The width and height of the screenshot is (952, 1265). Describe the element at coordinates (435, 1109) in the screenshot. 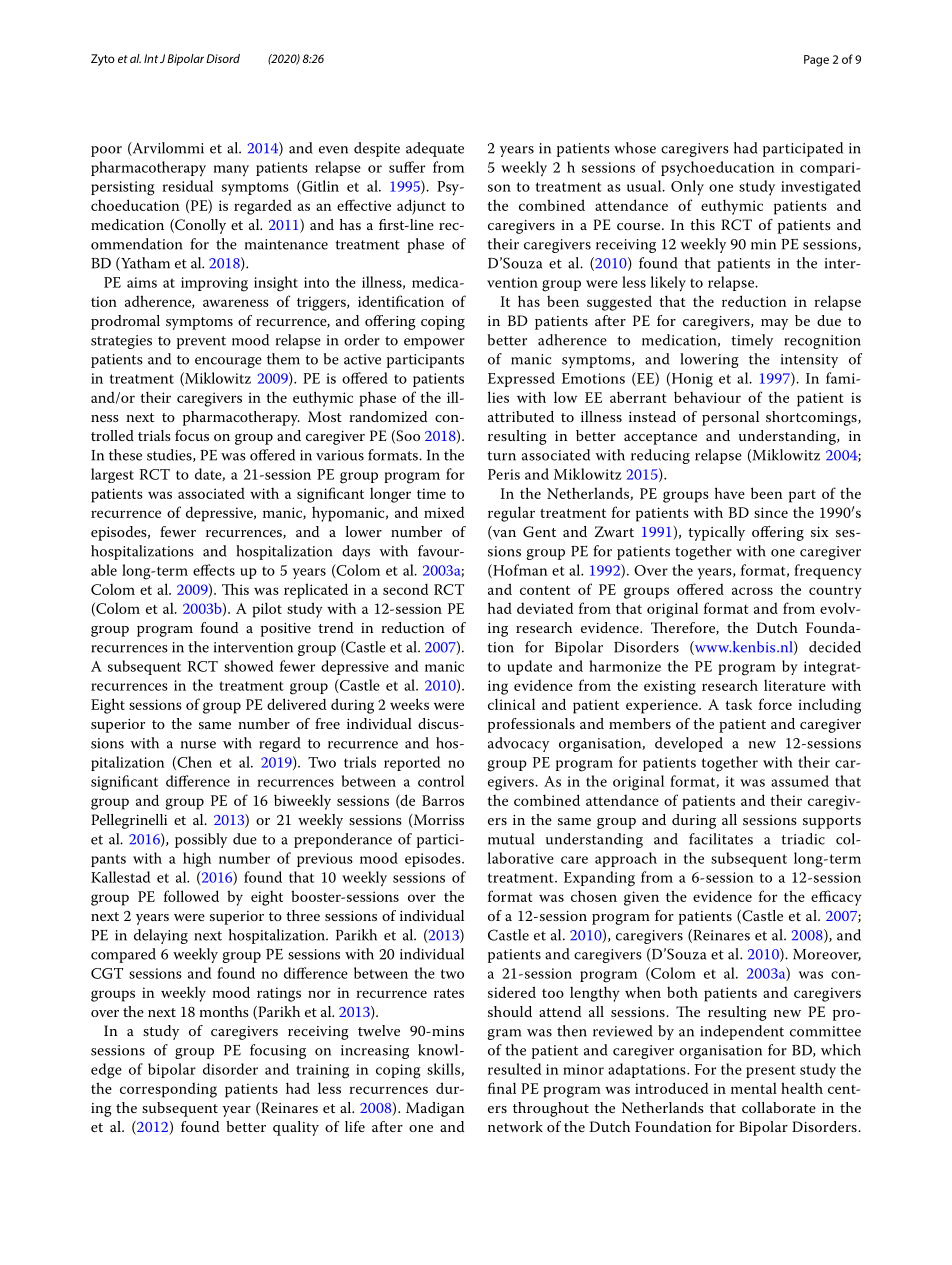

I see `Madigan` at that location.
